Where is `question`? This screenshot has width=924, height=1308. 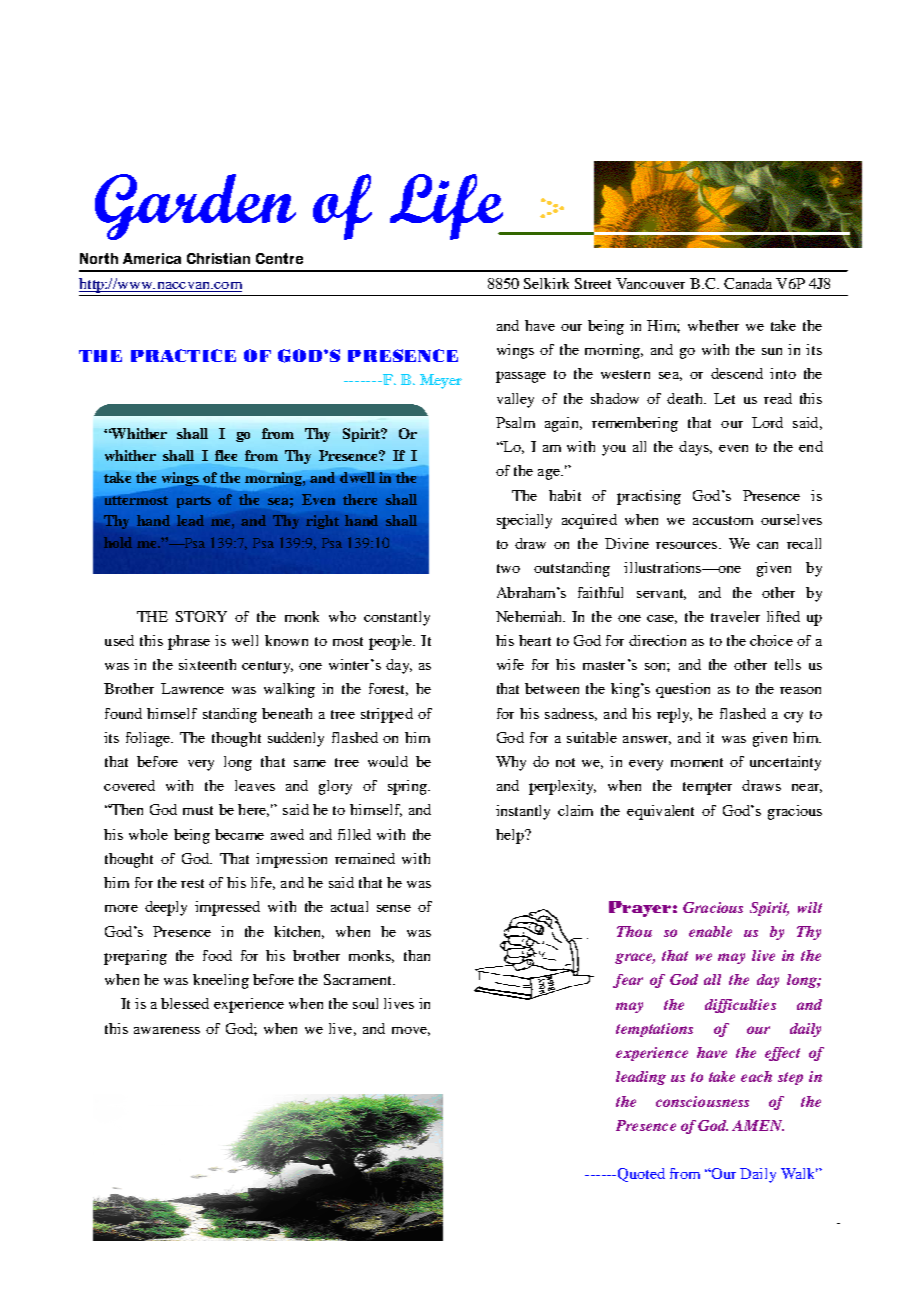
question is located at coordinates (683, 690).
